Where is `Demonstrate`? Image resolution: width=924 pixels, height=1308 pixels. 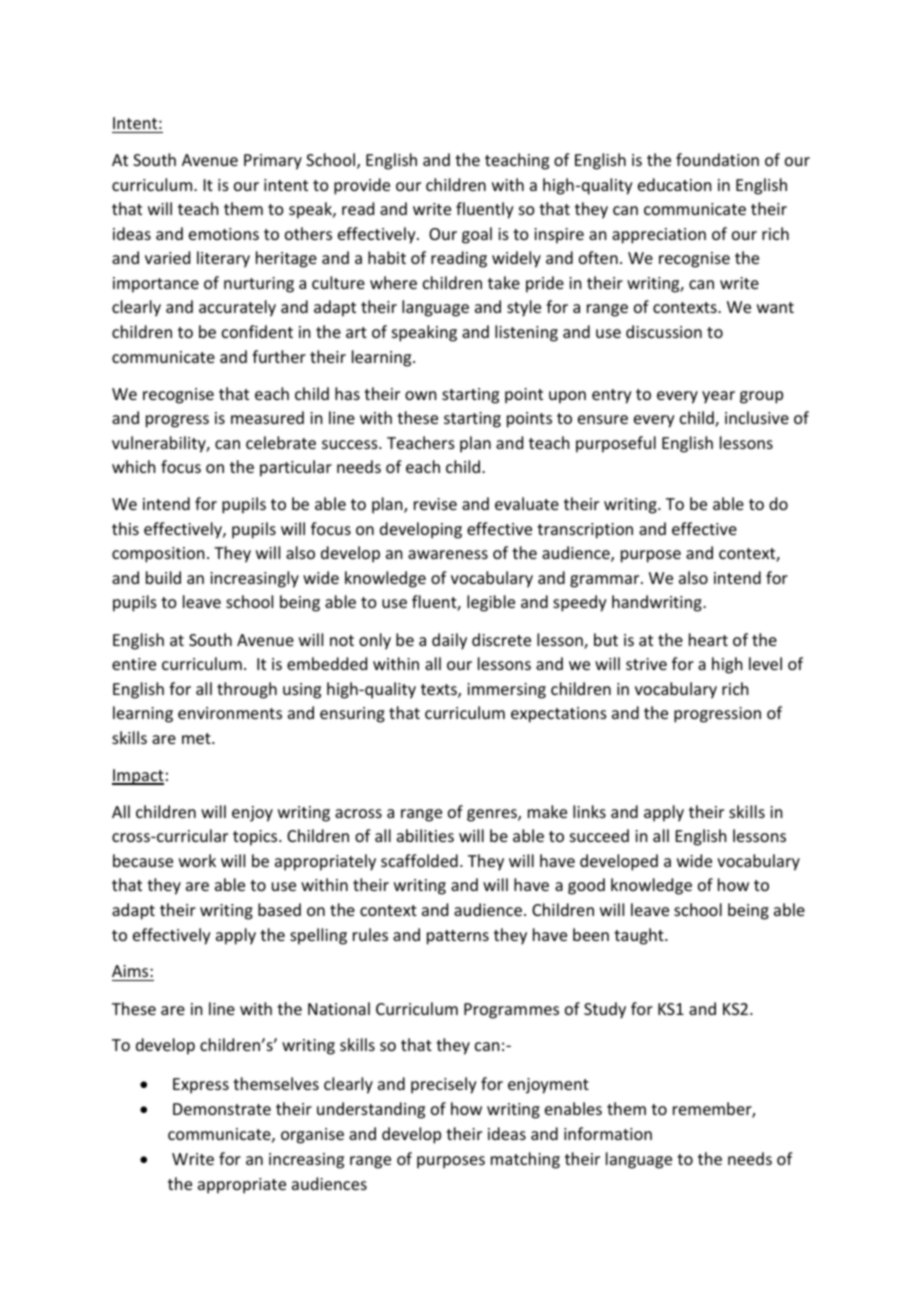
Demonstrate is located at coordinates (222, 1109).
